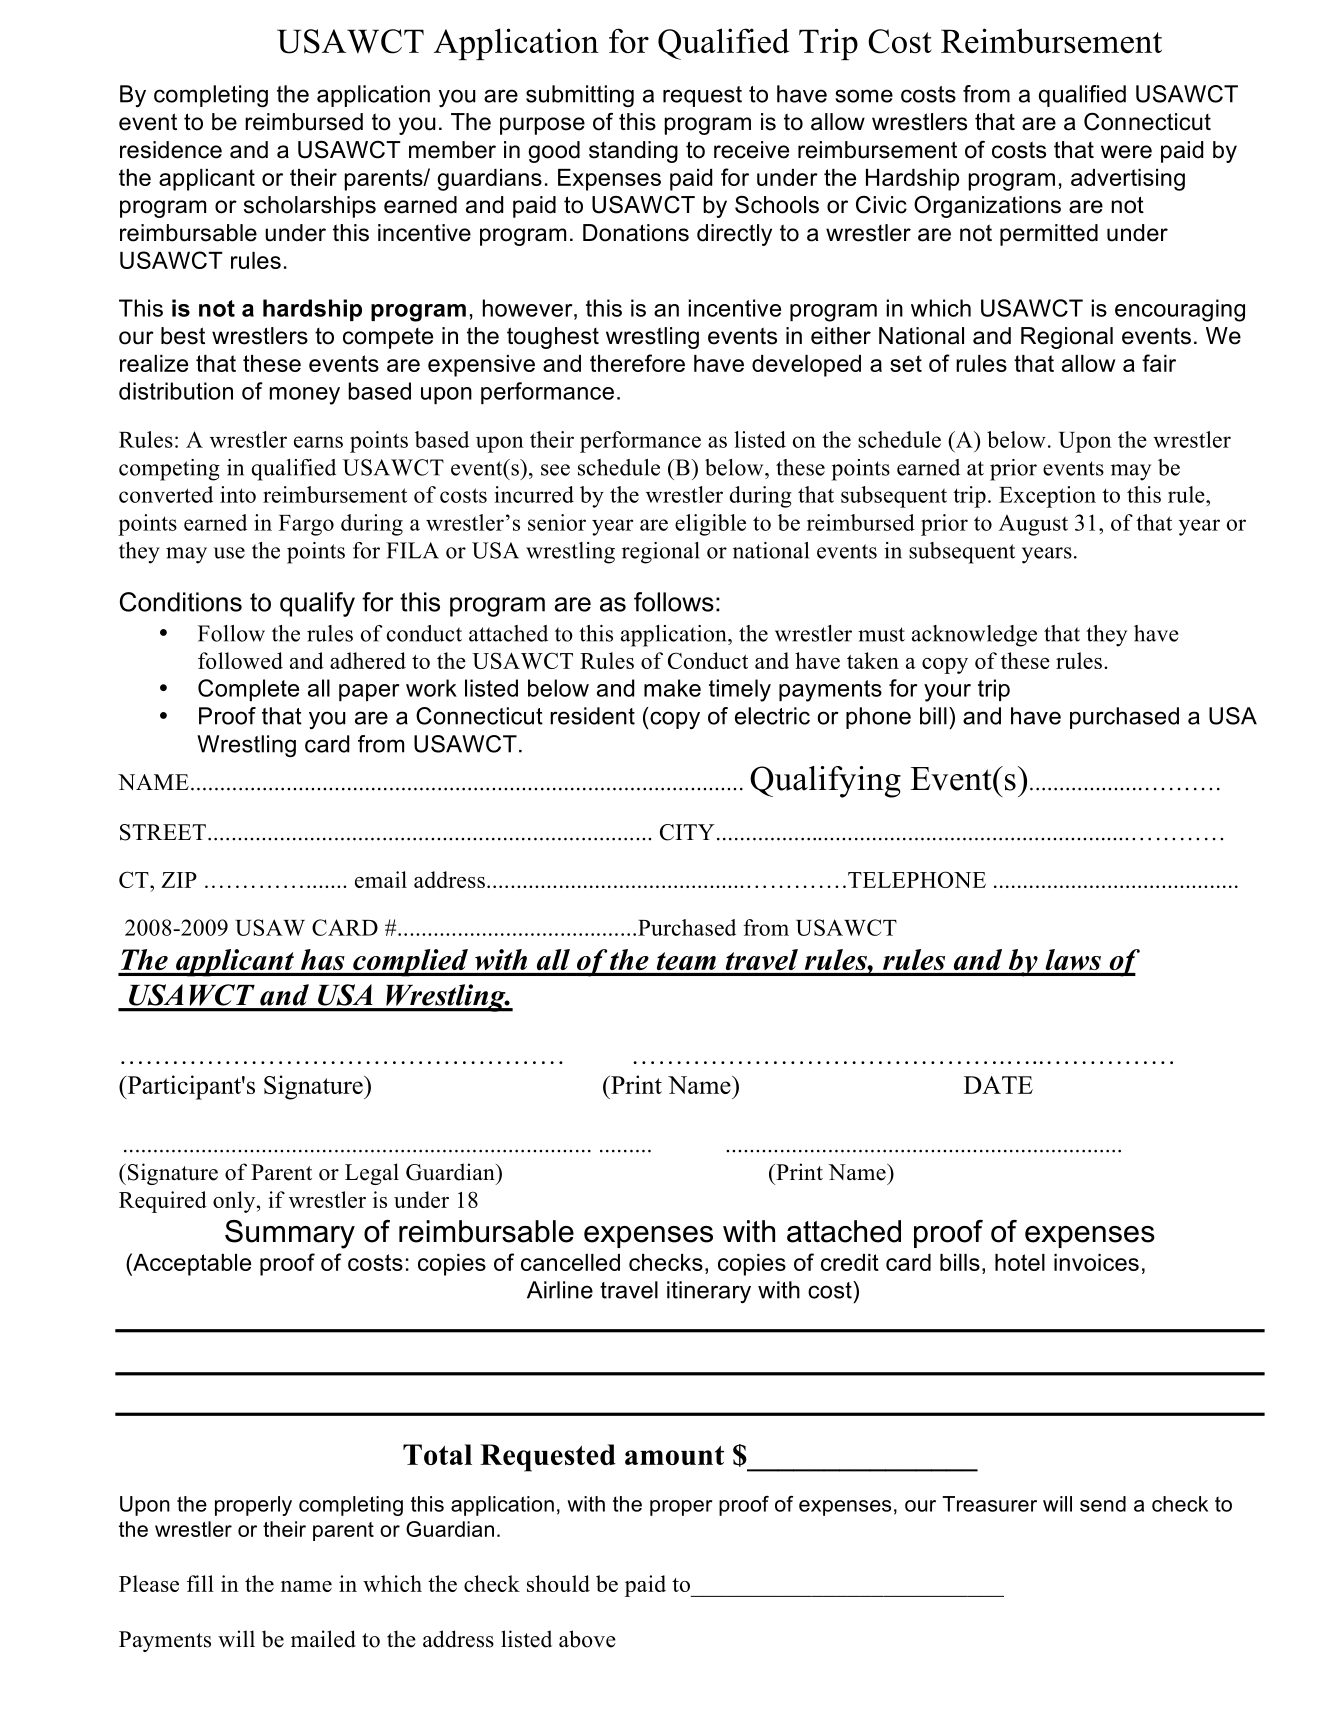  Describe the element at coordinates (687, 832) in the page. I see `CITY` at that location.
